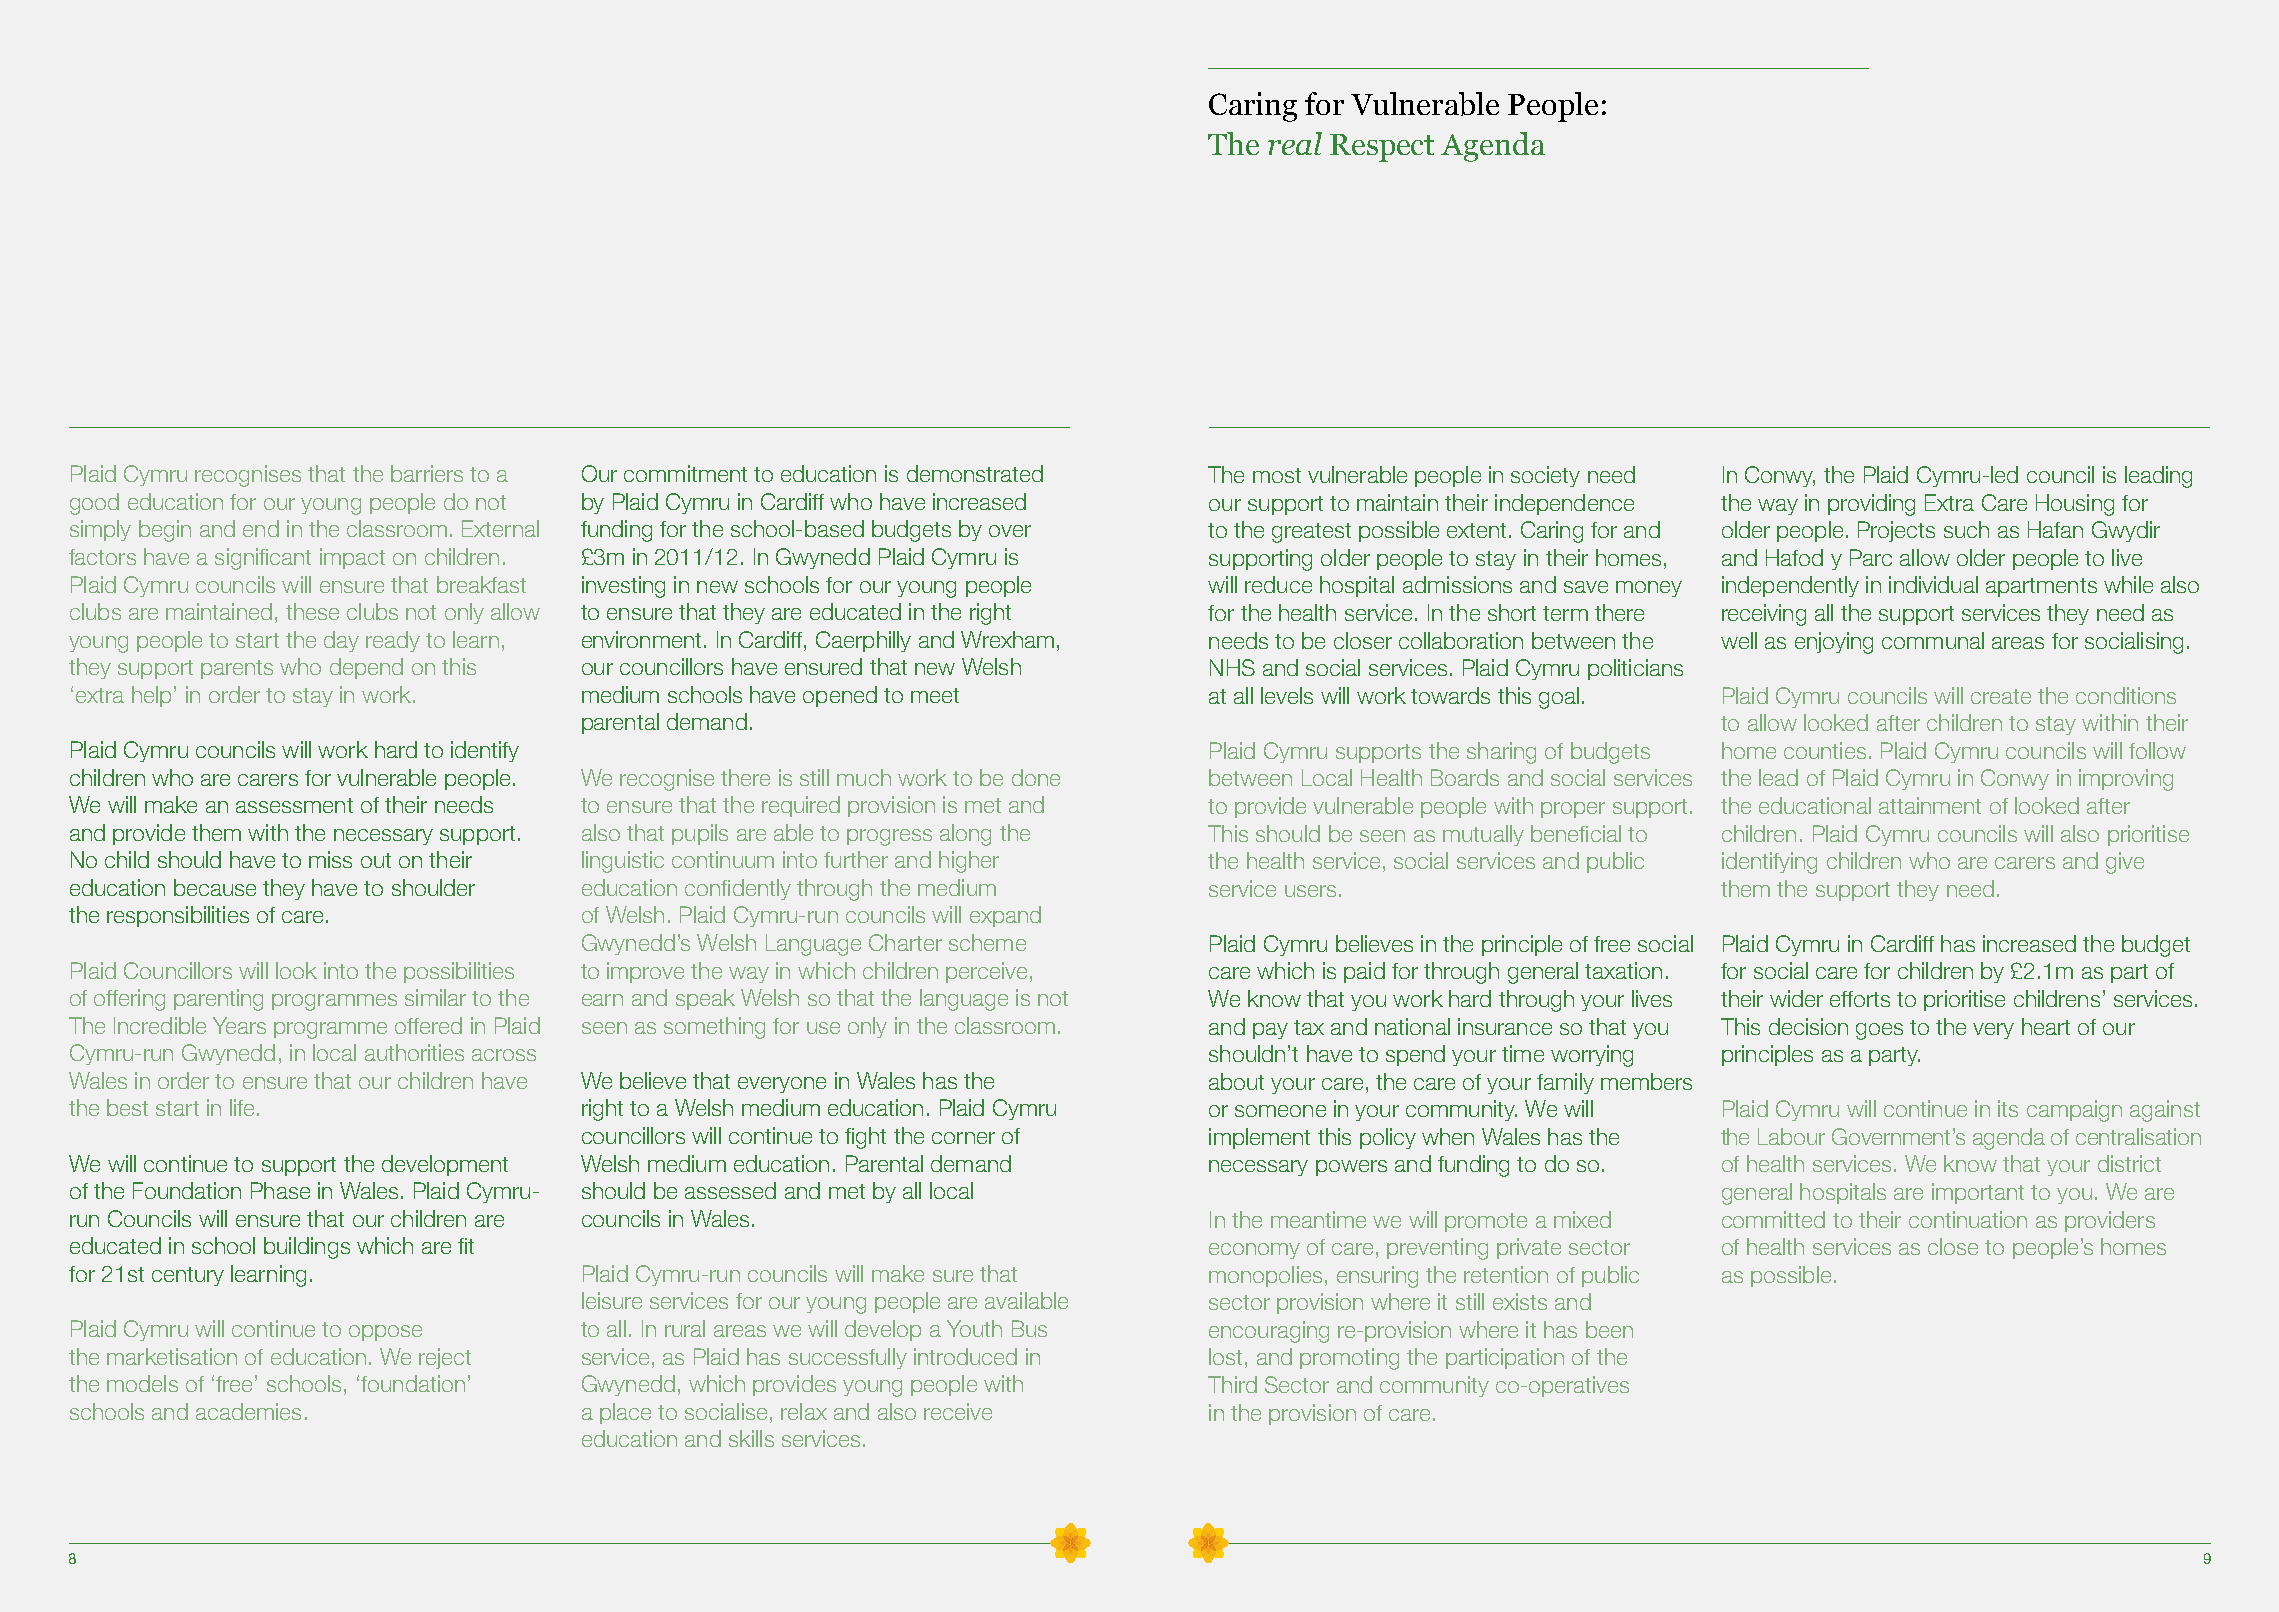 The image size is (2279, 1612). I want to click on done, so click(1036, 777).
